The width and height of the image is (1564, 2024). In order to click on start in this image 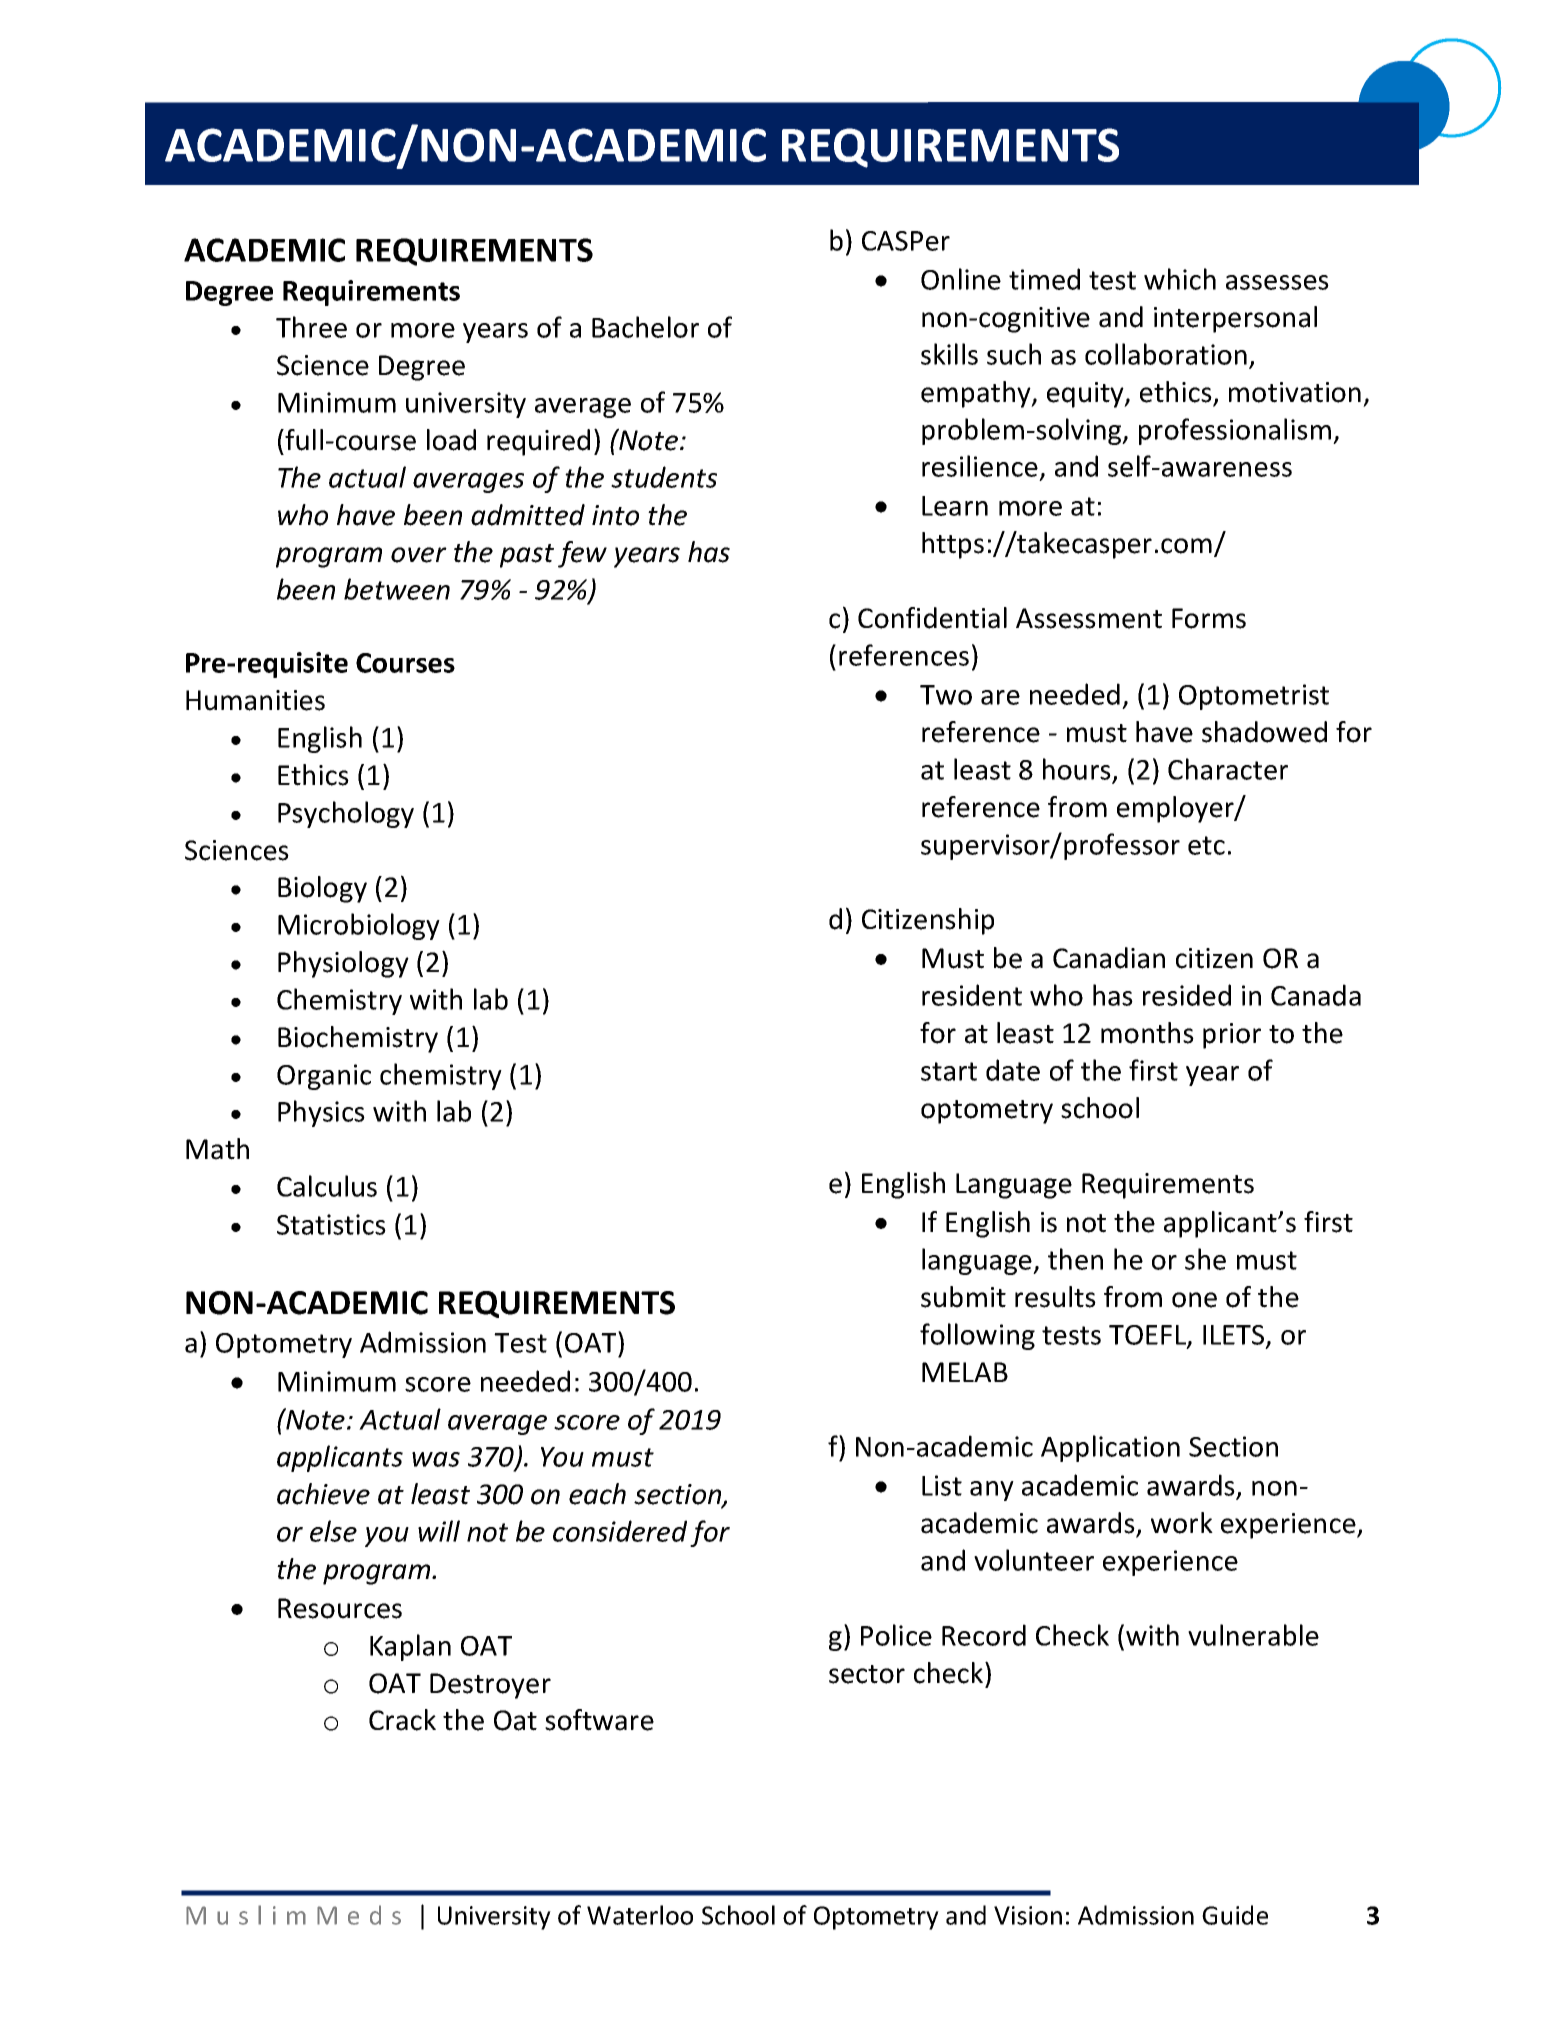, I will do `click(949, 1071)`.
